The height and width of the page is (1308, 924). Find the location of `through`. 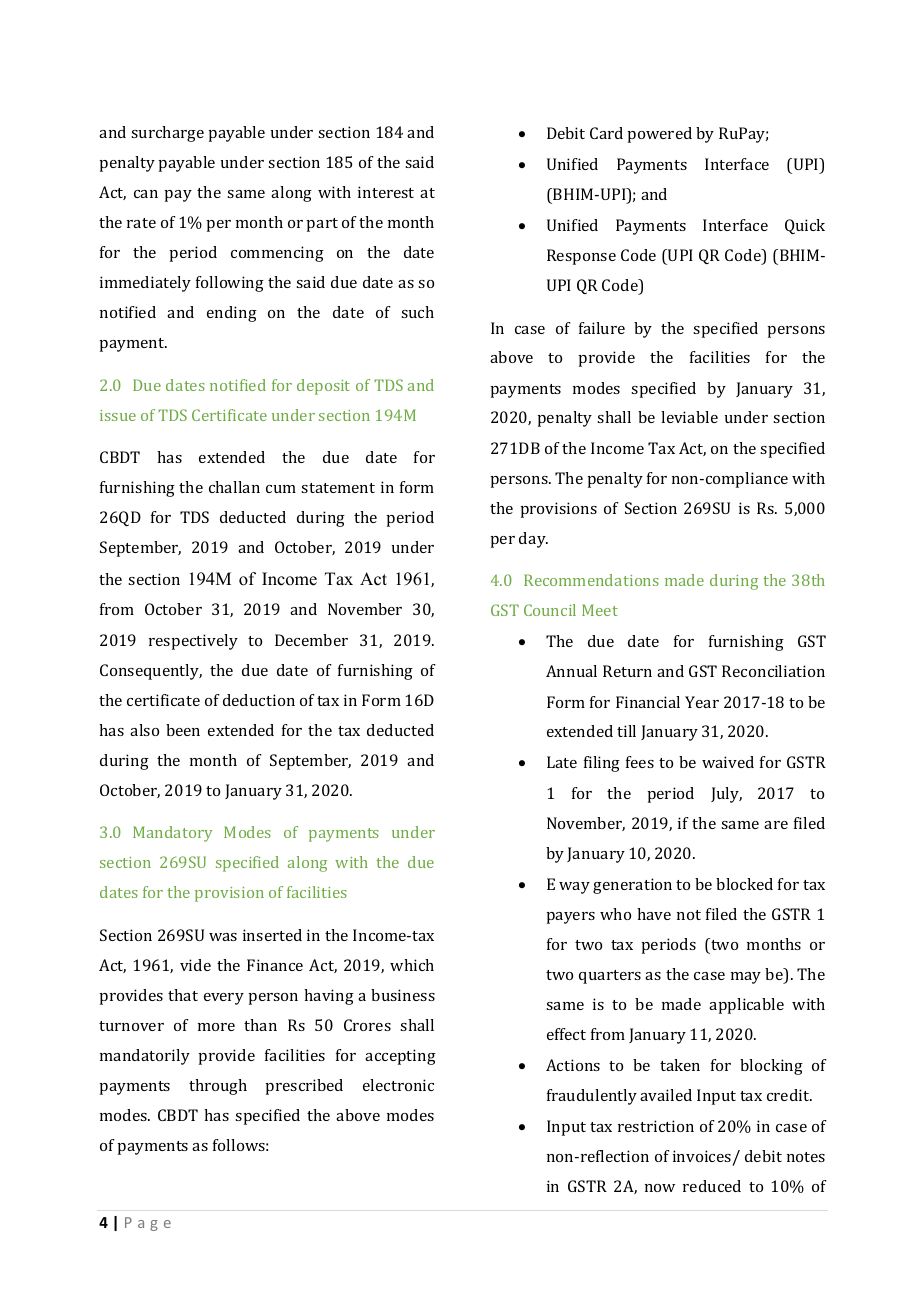

through is located at coordinates (218, 1087).
